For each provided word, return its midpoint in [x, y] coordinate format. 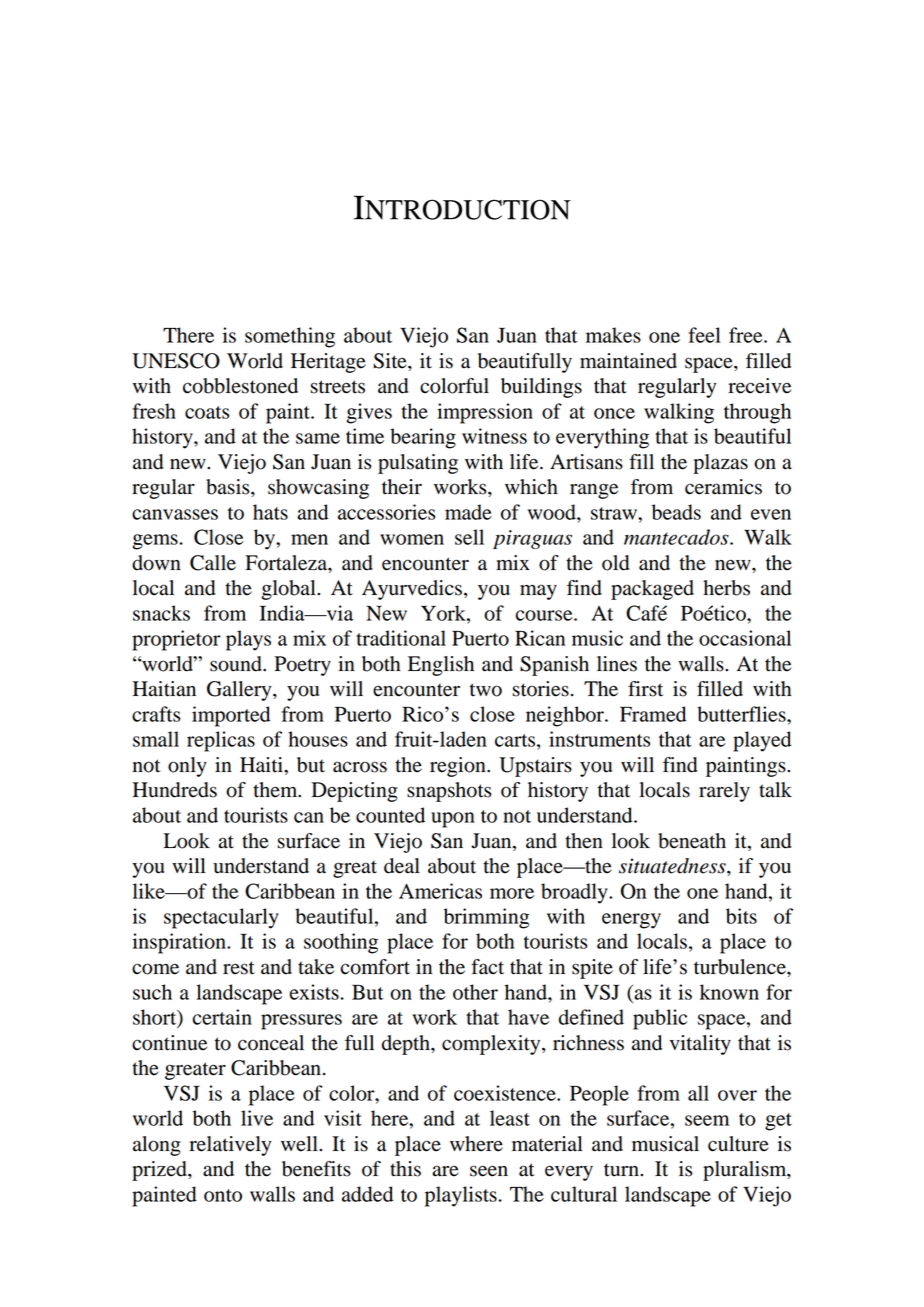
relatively [230, 1146]
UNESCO [176, 361]
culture [738, 1144]
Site [391, 361]
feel [704, 335]
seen [489, 1171]
